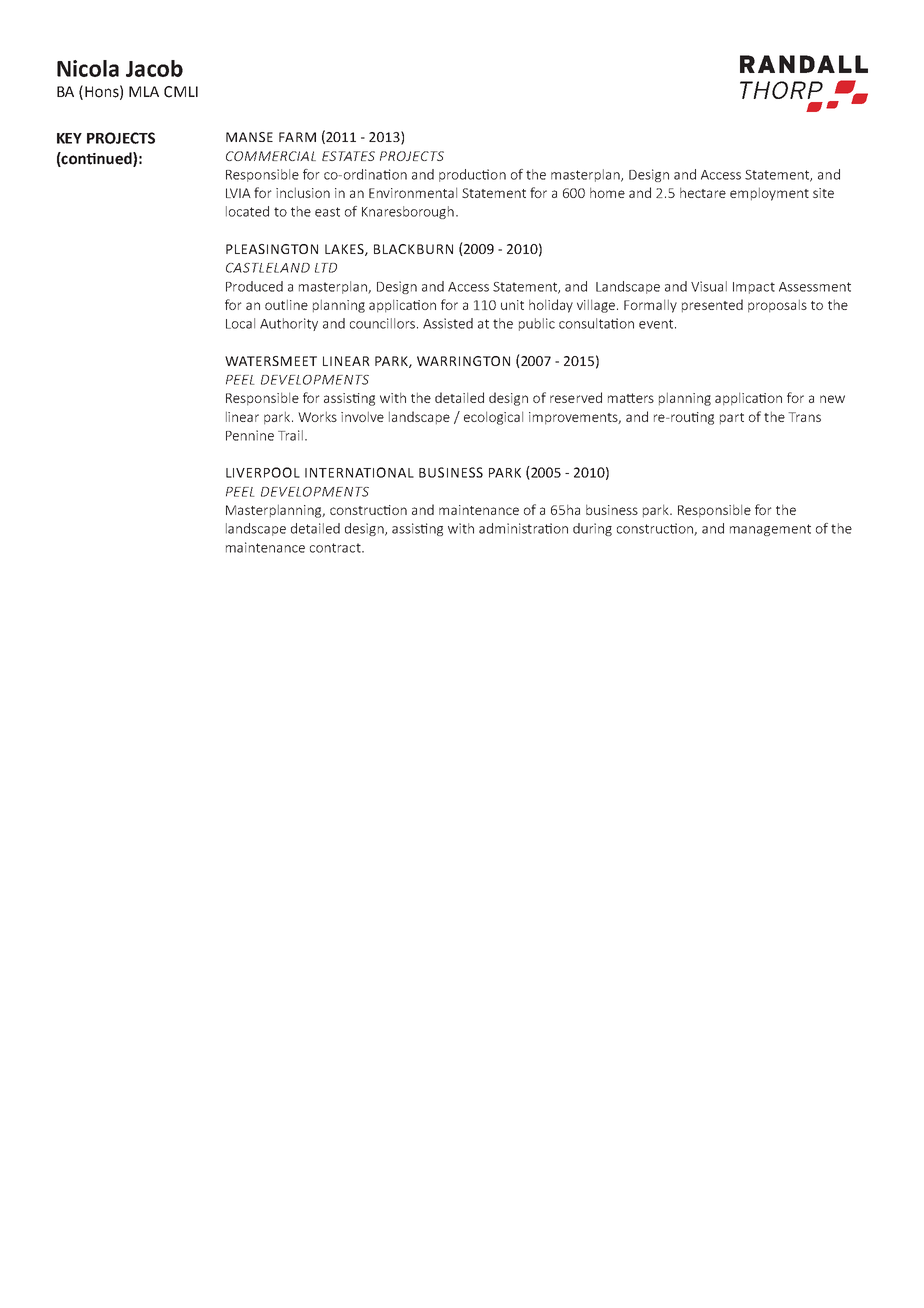 This page has width=924, height=1308. What do you see at coordinates (254, 286) in the page?
I see `Produced` at bounding box center [254, 286].
